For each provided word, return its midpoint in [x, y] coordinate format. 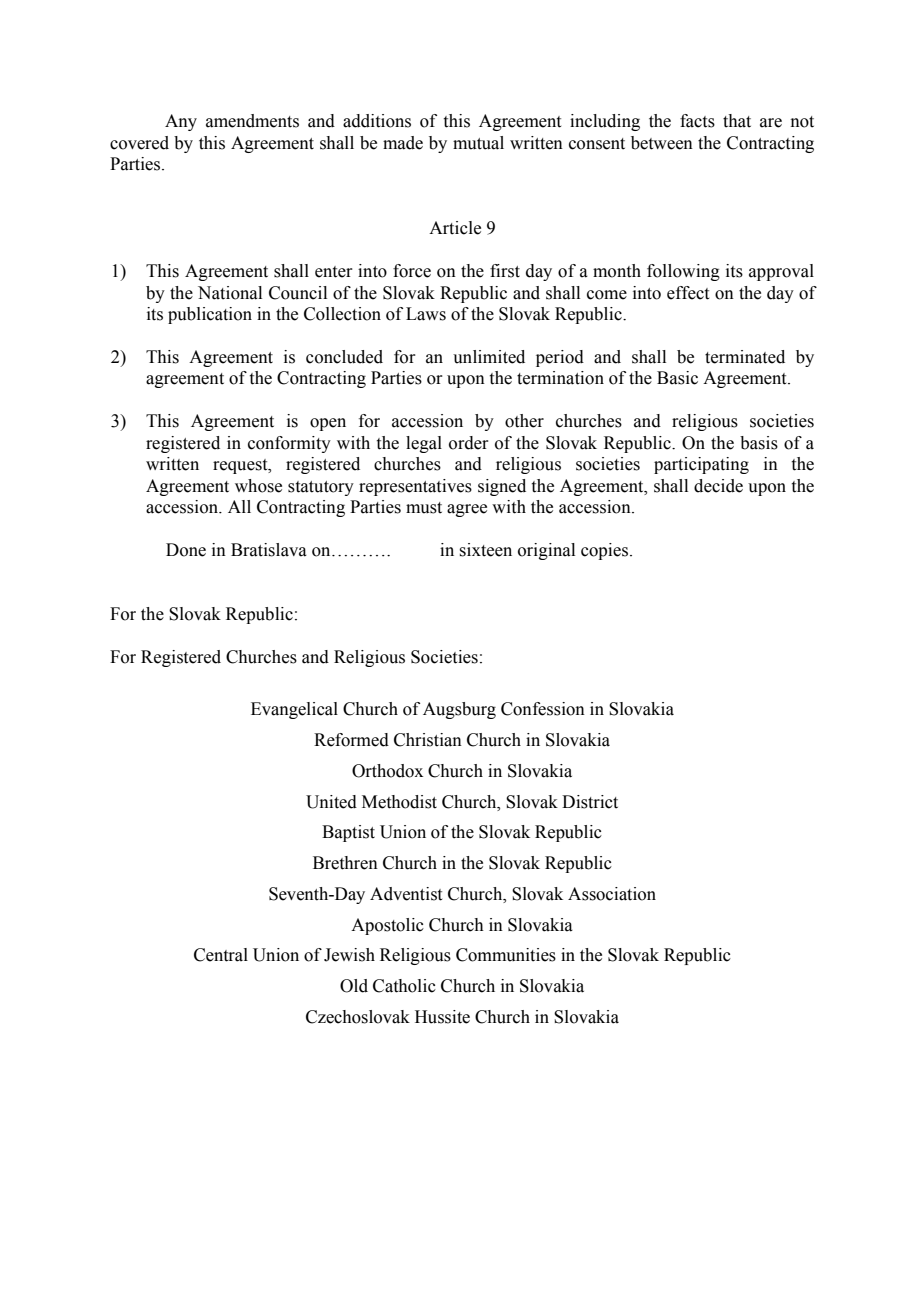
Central [221, 955]
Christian [428, 740]
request [241, 466]
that [737, 121]
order [469, 443]
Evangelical [294, 710]
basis [759, 443]
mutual [478, 143]
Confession [543, 709]
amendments [252, 121]
